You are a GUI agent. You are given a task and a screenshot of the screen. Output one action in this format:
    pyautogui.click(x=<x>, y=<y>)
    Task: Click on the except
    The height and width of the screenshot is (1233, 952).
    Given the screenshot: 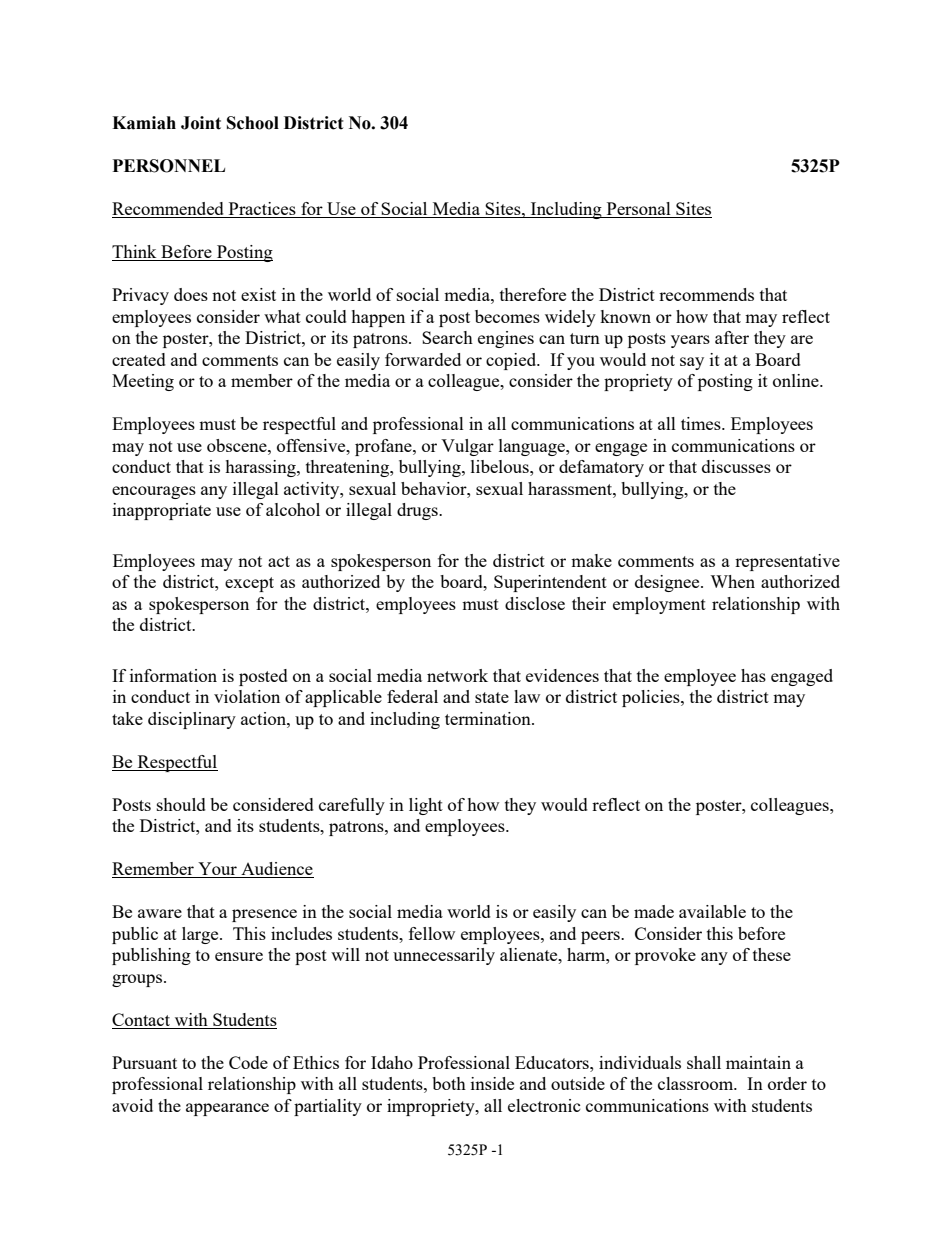 What is the action you would take?
    pyautogui.click(x=249, y=584)
